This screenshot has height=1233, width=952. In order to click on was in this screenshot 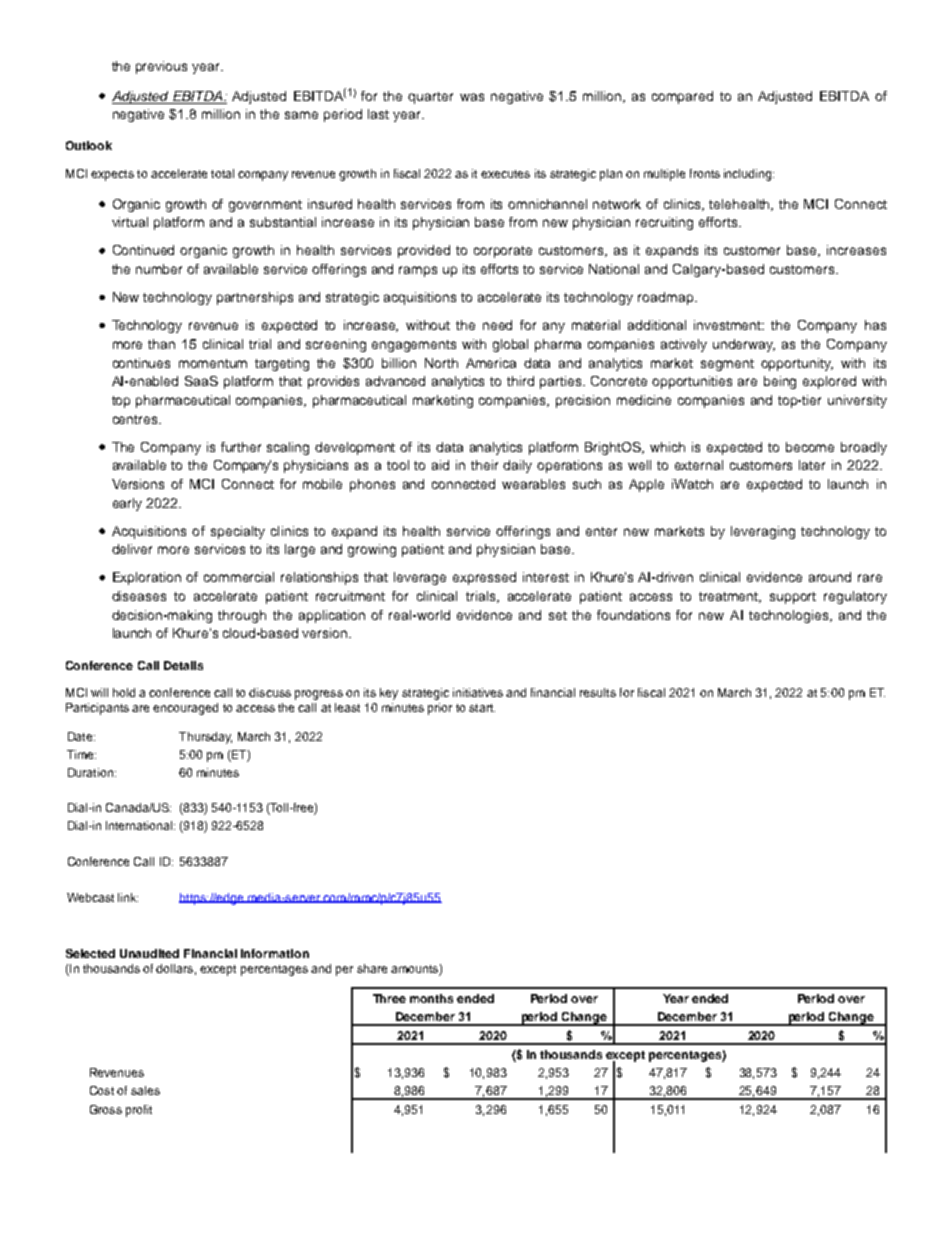, I will do `click(472, 97)`.
